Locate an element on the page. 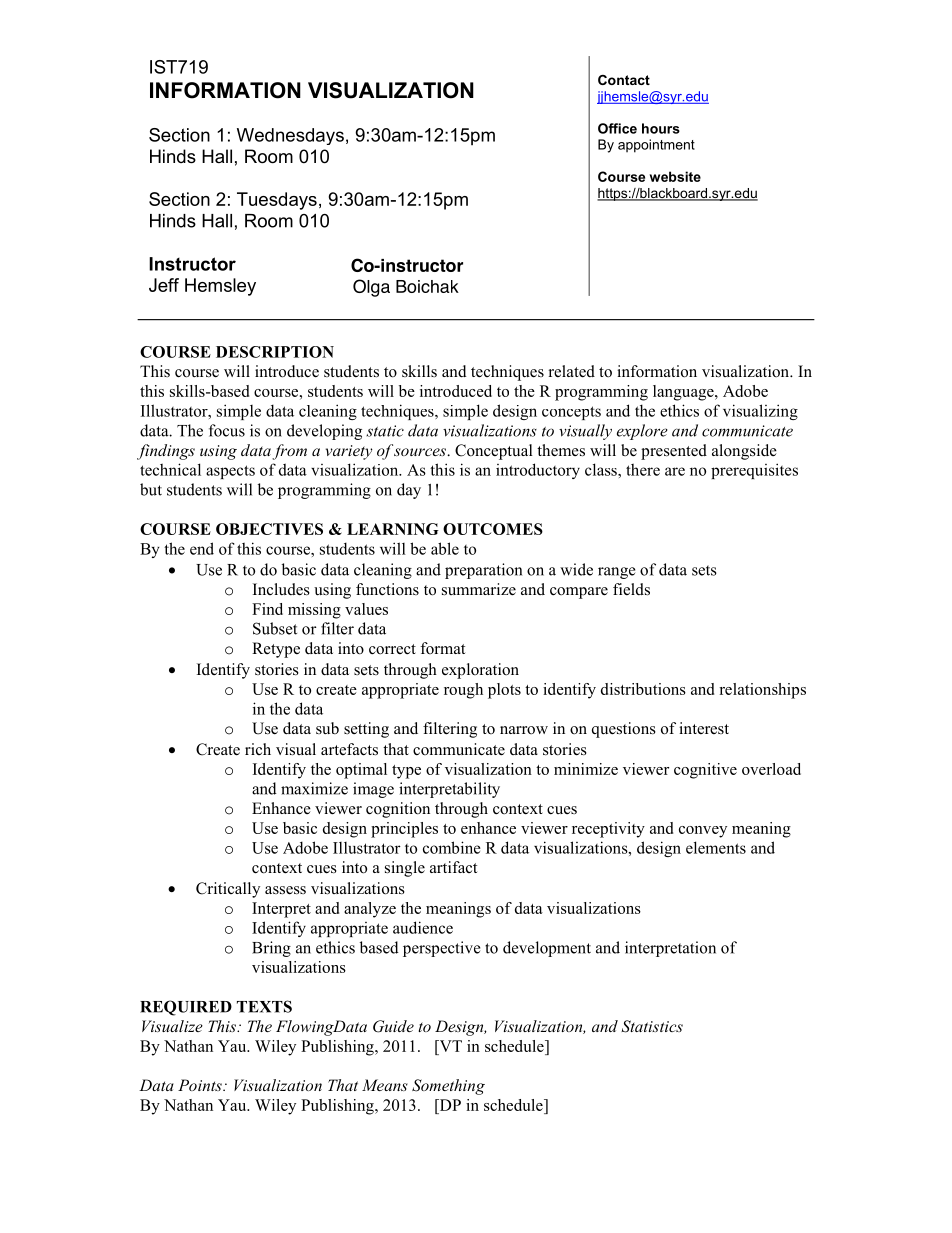  summarize is located at coordinates (479, 589).
